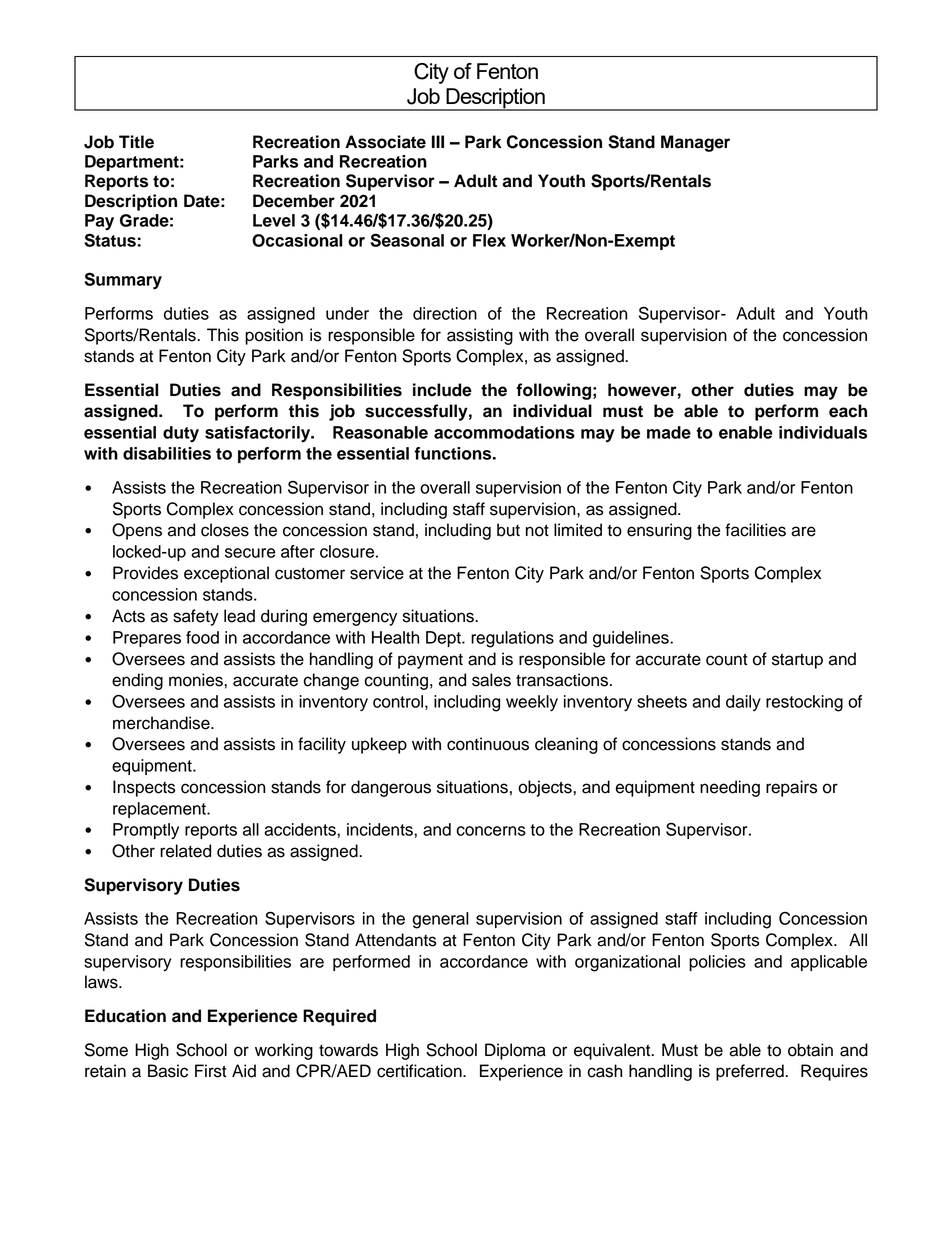 This screenshot has width=952, height=1233. I want to click on disabilities, so click(167, 453).
